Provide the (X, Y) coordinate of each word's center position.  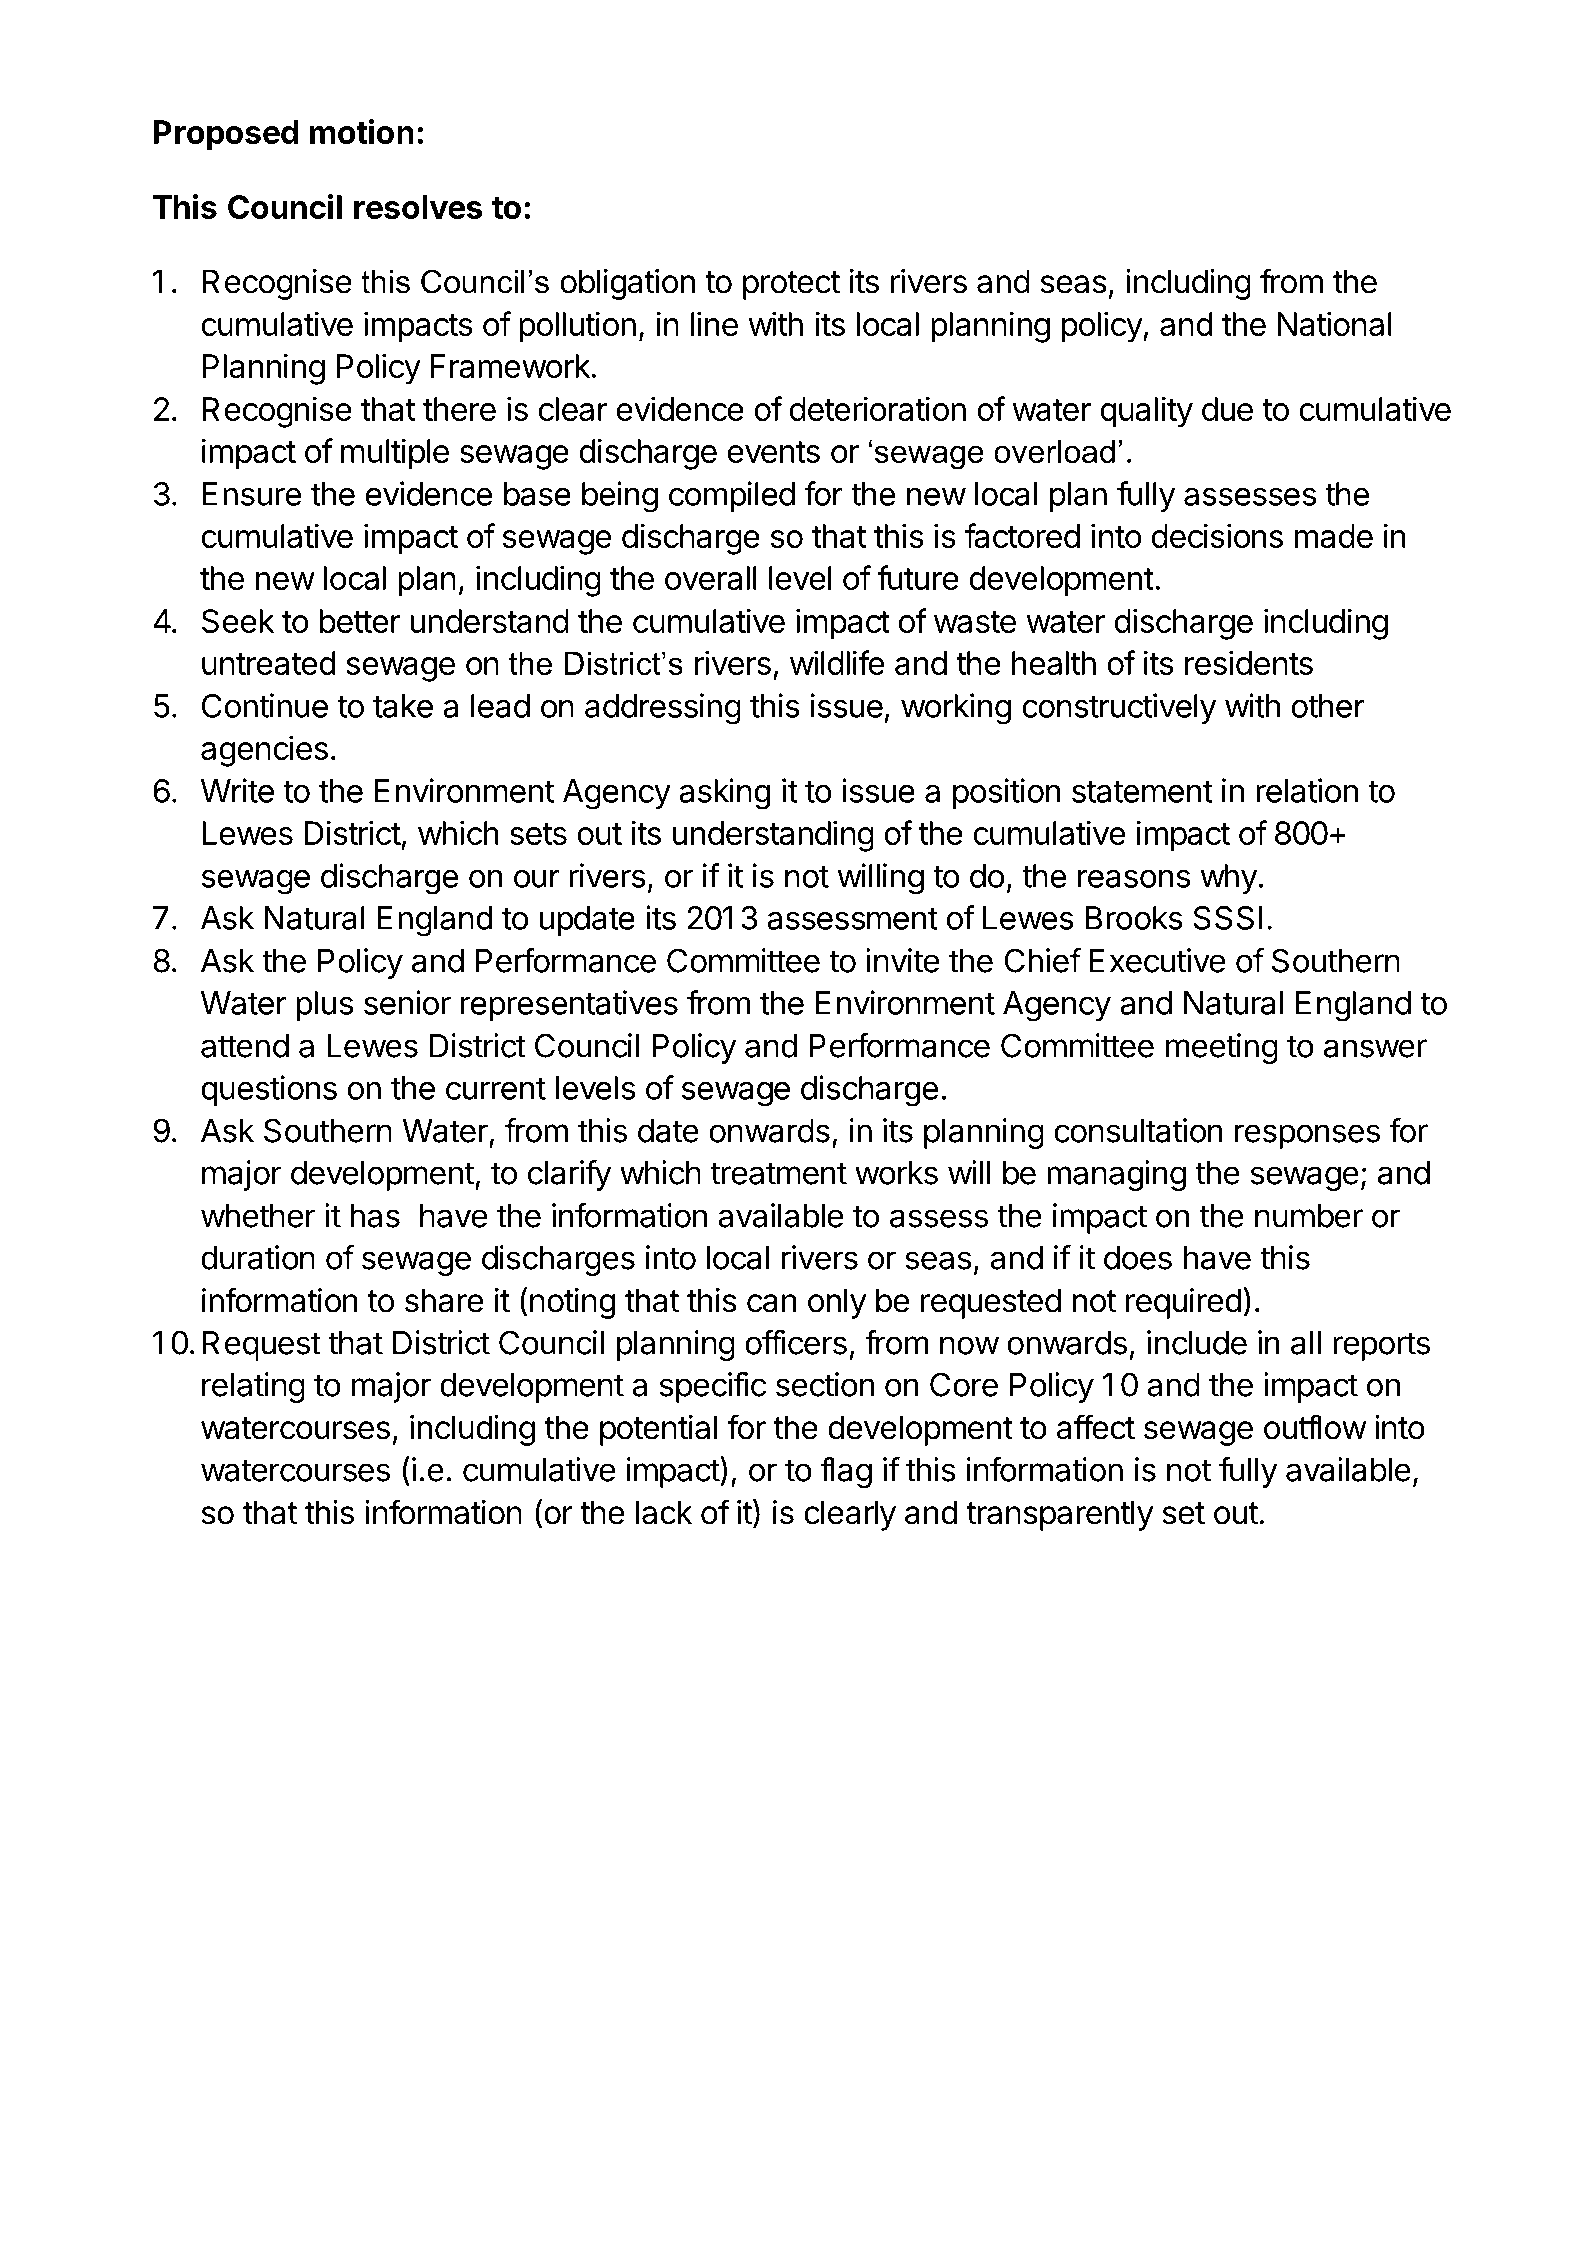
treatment (779, 1173)
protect (791, 285)
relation (1307, 790)
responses (1307, 1136)
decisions (1217, 535)
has (375, 1216)
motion (362, 131)
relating (253, 1387)
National (1335, 323)
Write (237, 790)
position (1007, 793)
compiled (732, 496)
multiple (395, 454)
